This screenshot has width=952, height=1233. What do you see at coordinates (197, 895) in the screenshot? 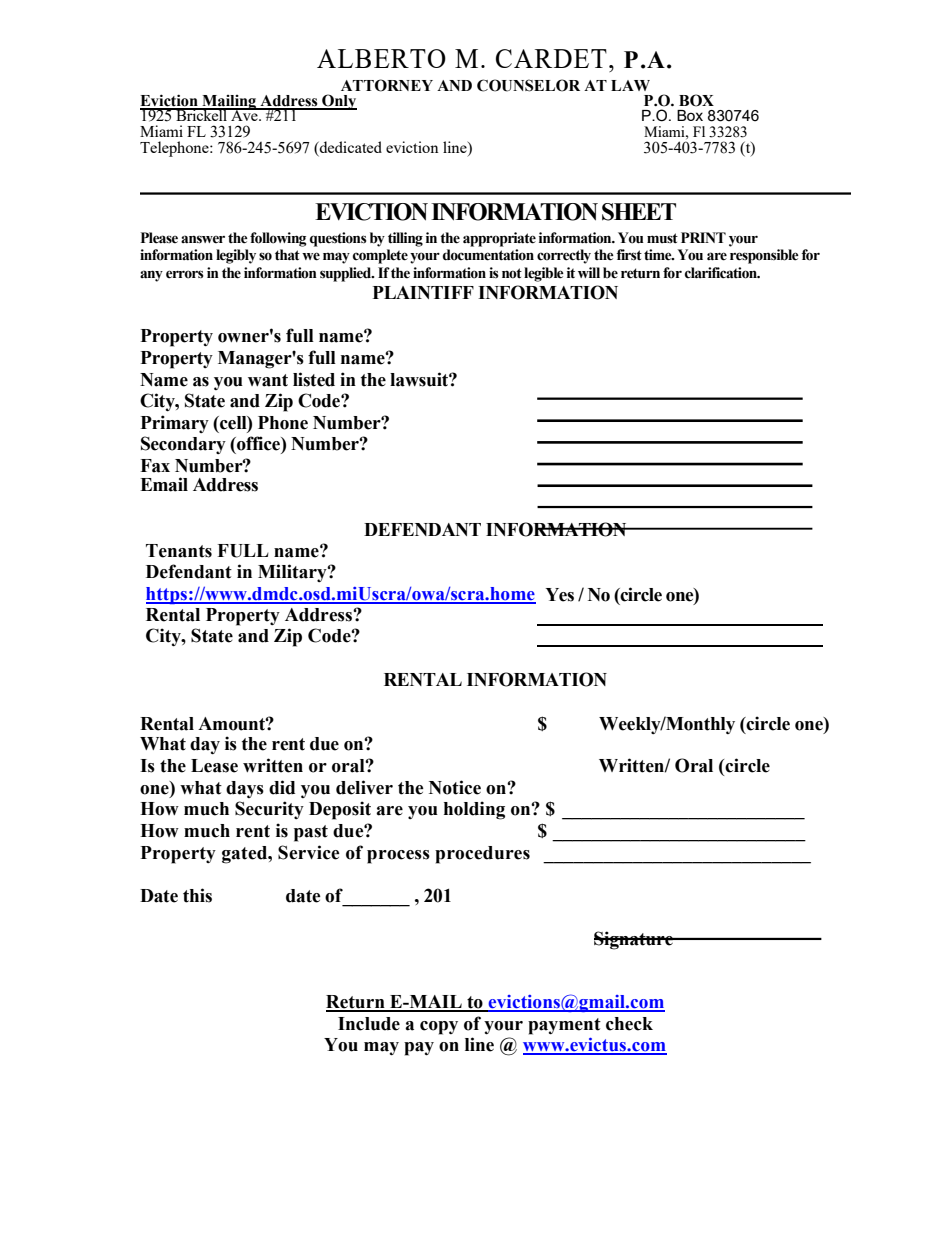
I see `this` at bounding box center [197, 895].
